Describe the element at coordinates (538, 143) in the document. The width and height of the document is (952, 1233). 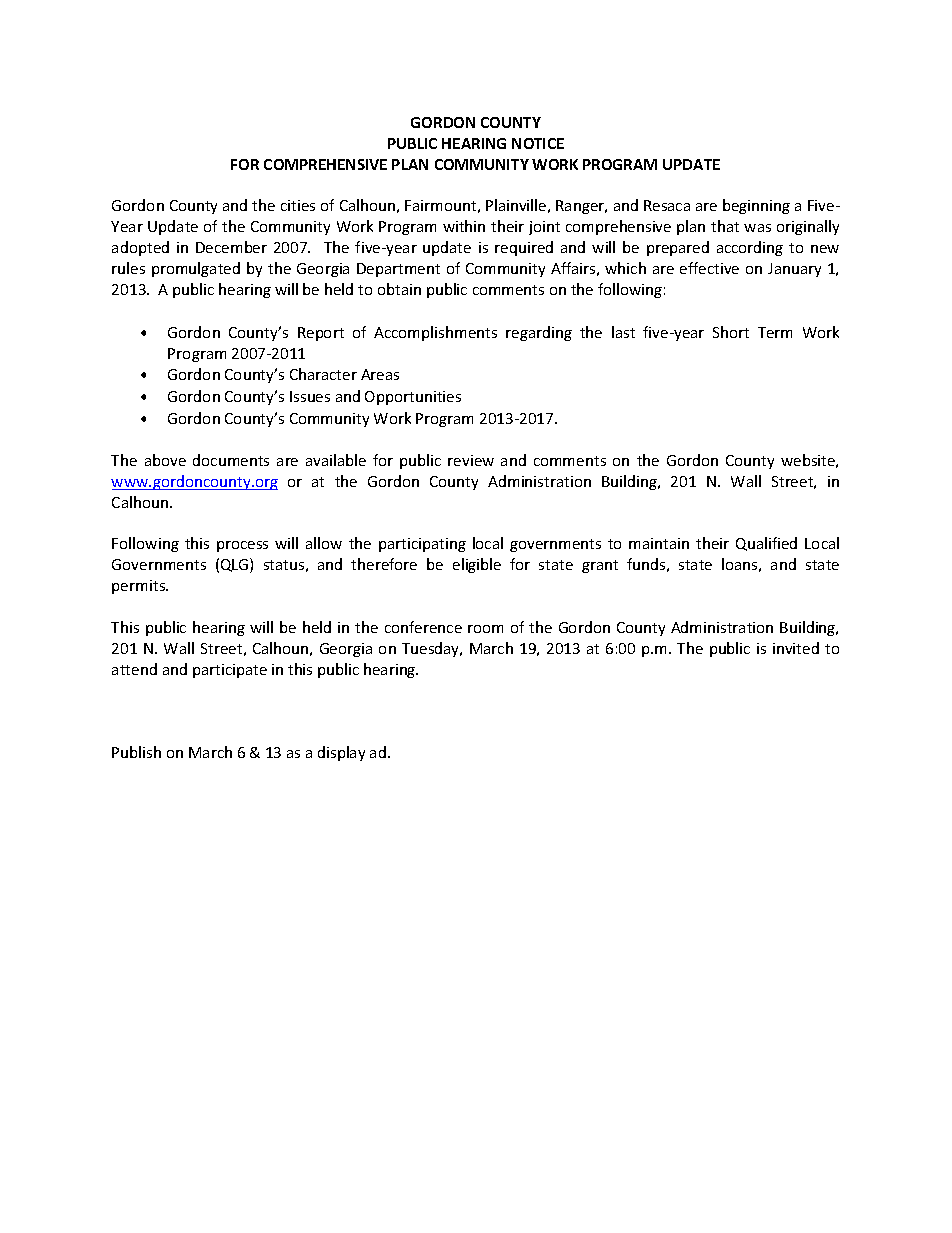
I see `NOTICE` at that location.
